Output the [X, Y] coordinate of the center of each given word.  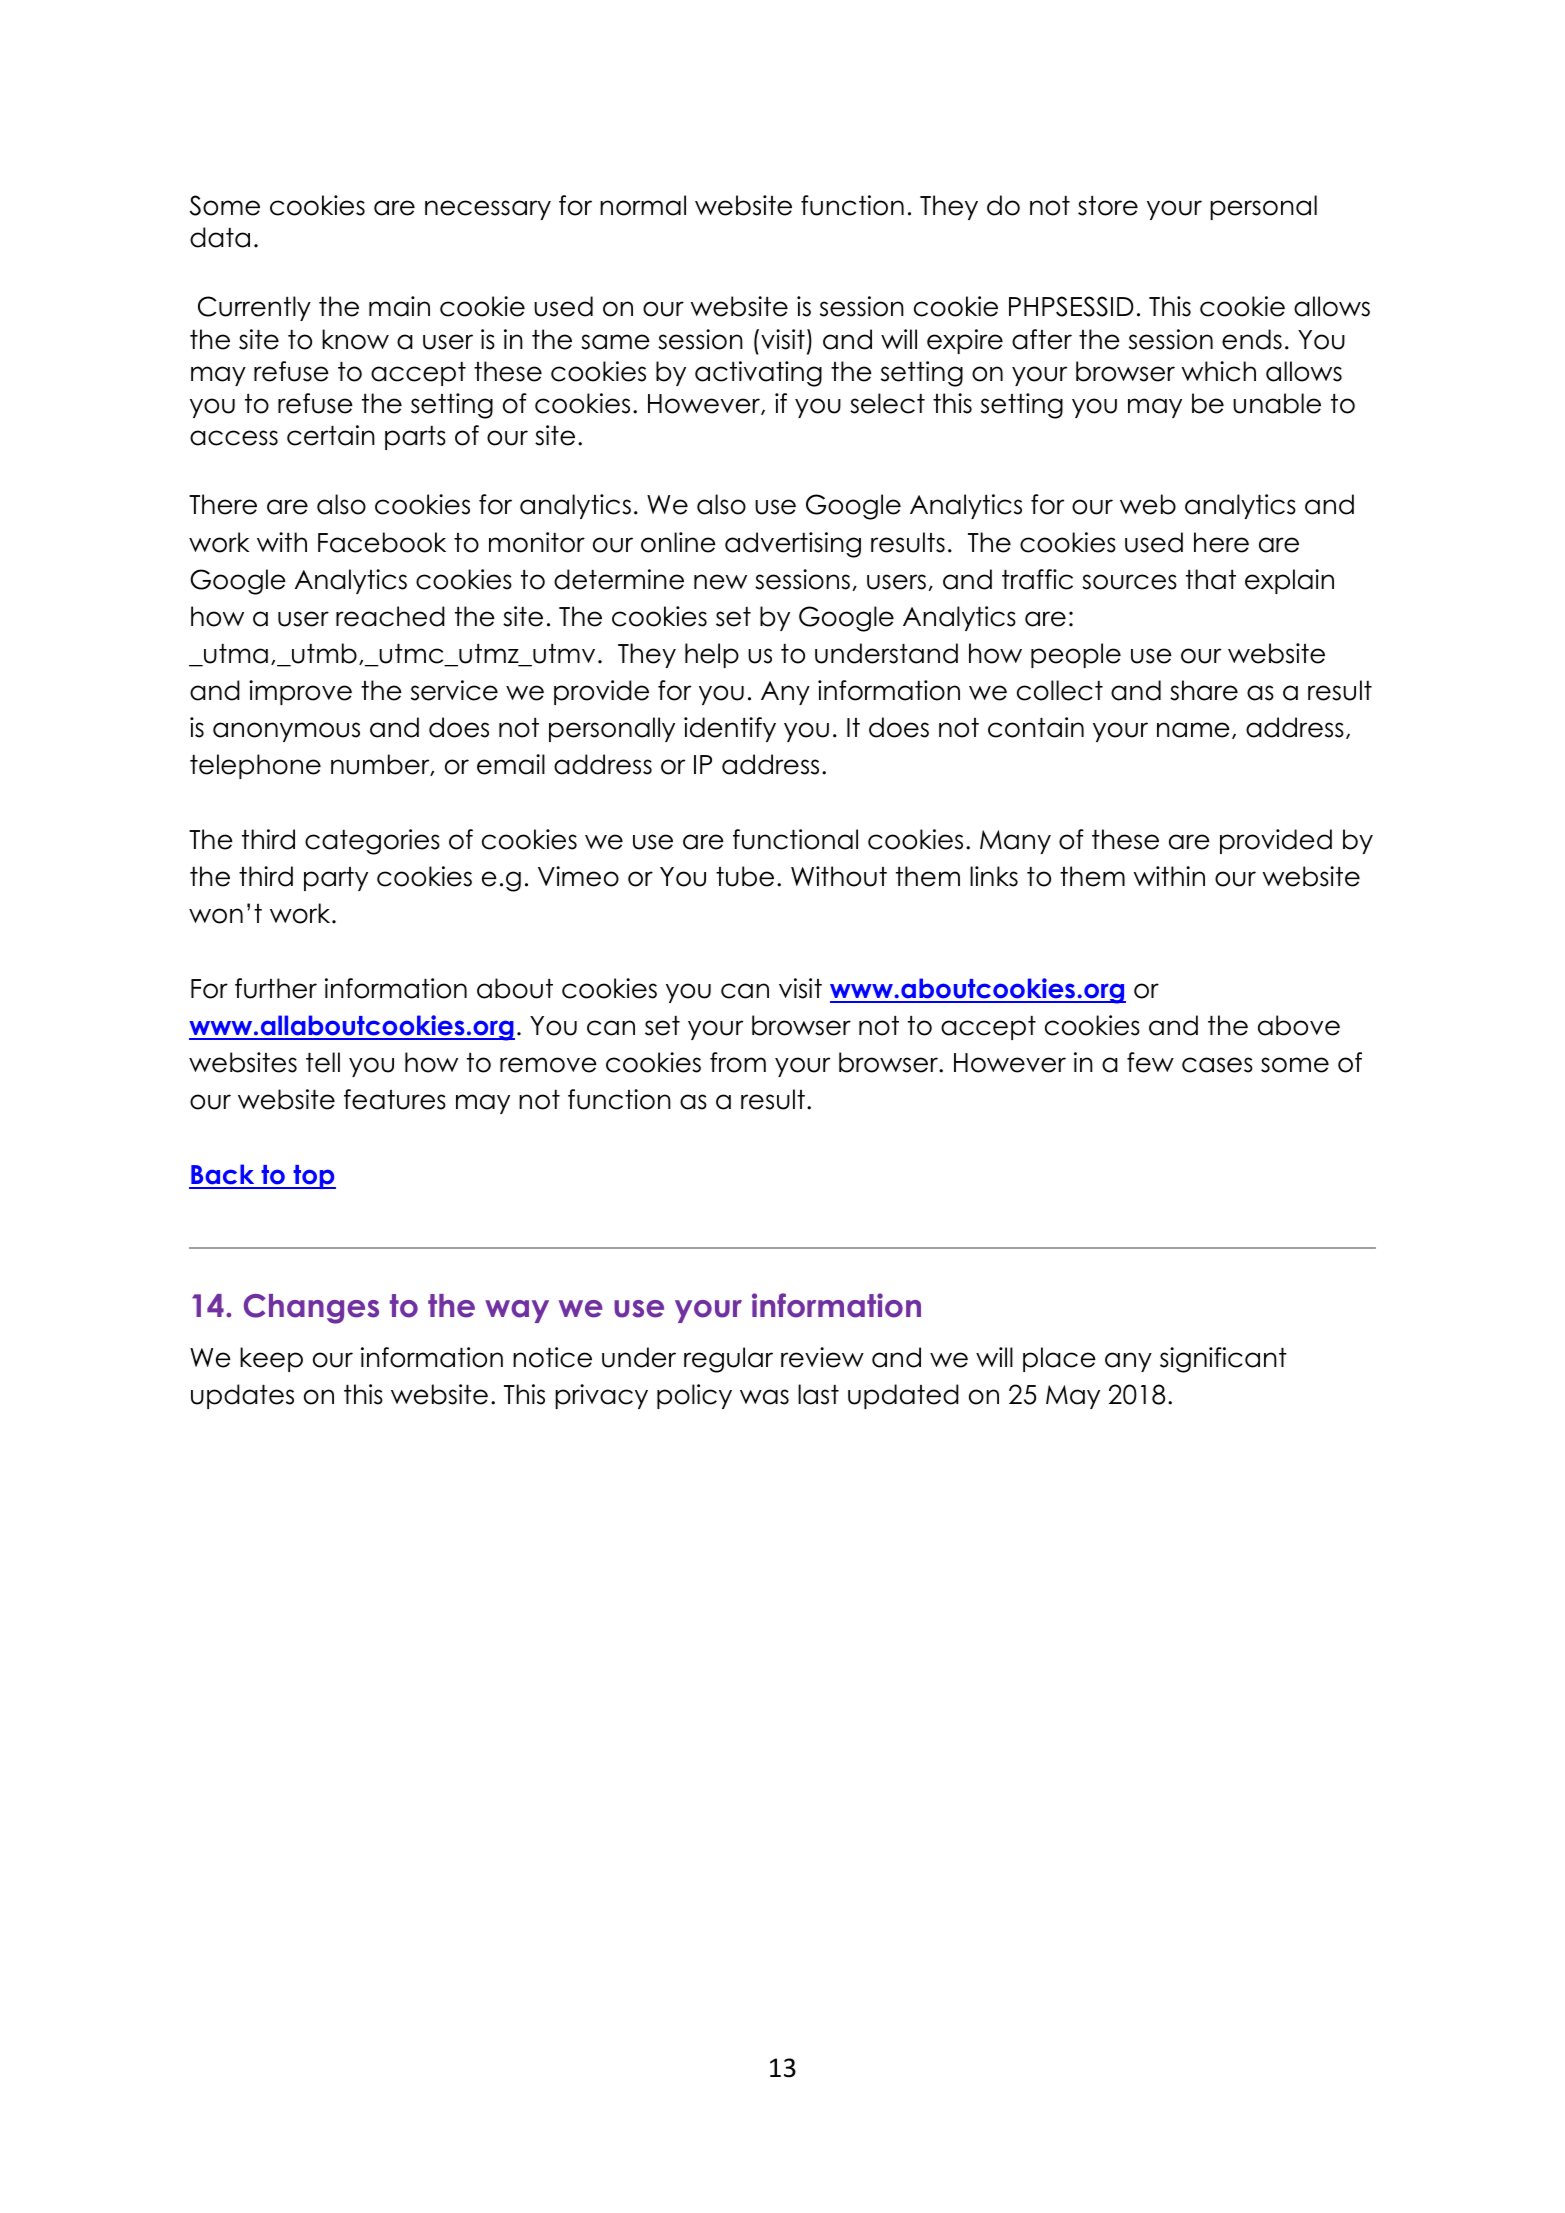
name [1193, 730]
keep [271, 1359]
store [1108, 206]
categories [372, 842]
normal [643, 205]
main [399, 306]
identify [730, 729]
